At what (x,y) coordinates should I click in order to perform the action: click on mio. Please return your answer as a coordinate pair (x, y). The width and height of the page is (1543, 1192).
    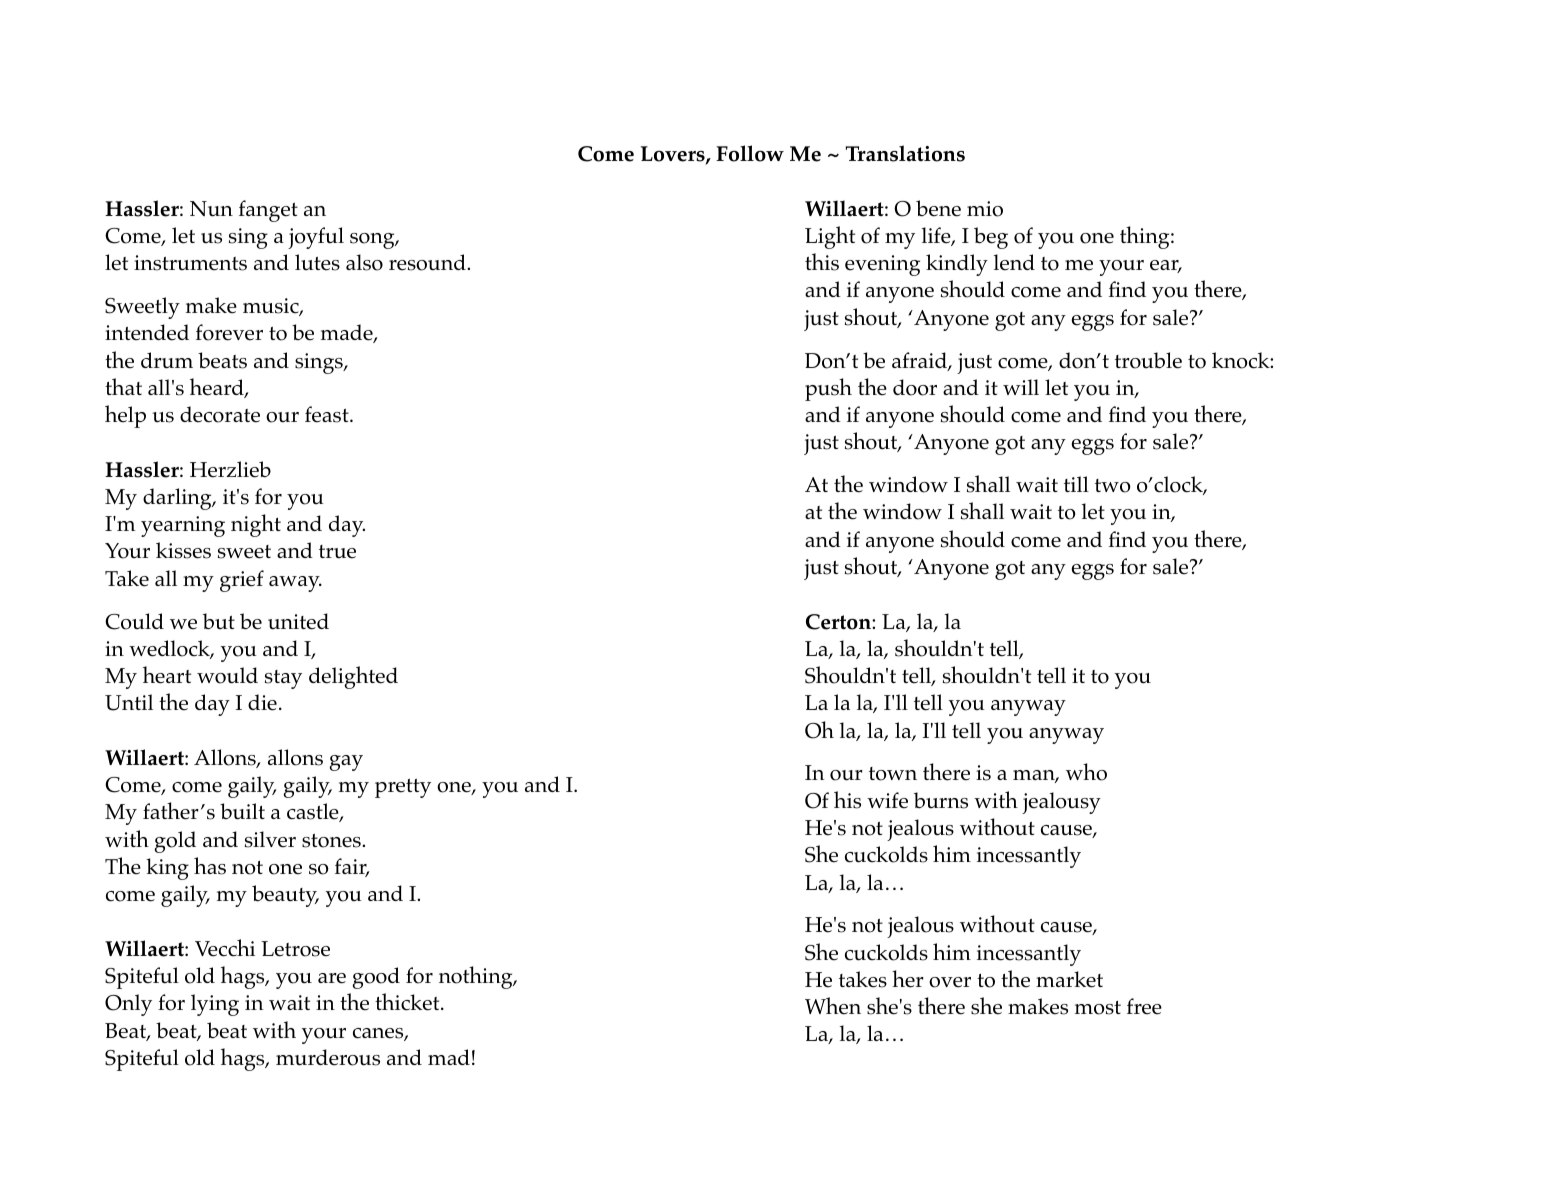
    Looking at the image, I should click on (985, 209).
